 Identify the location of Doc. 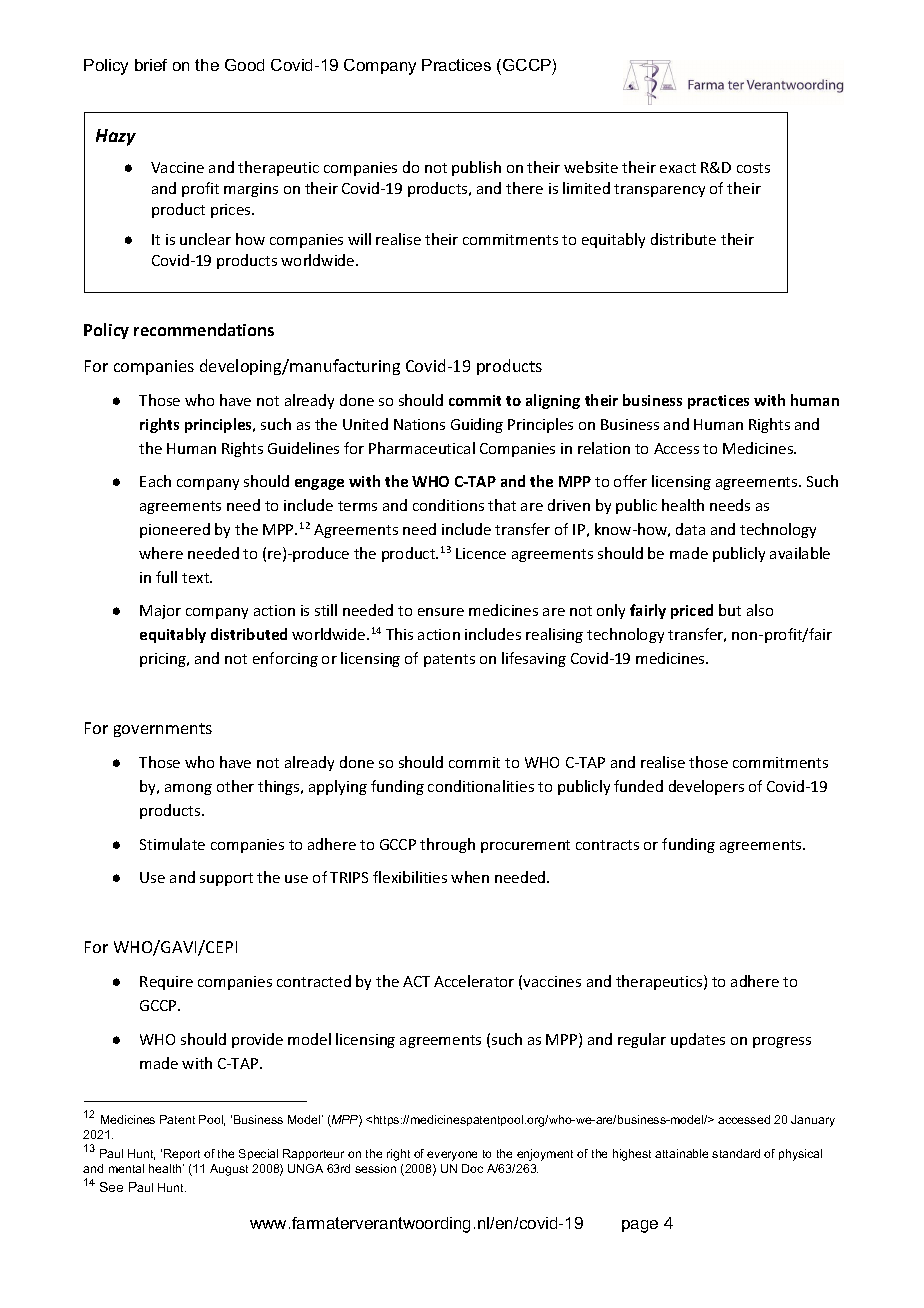
(472, 1168).
